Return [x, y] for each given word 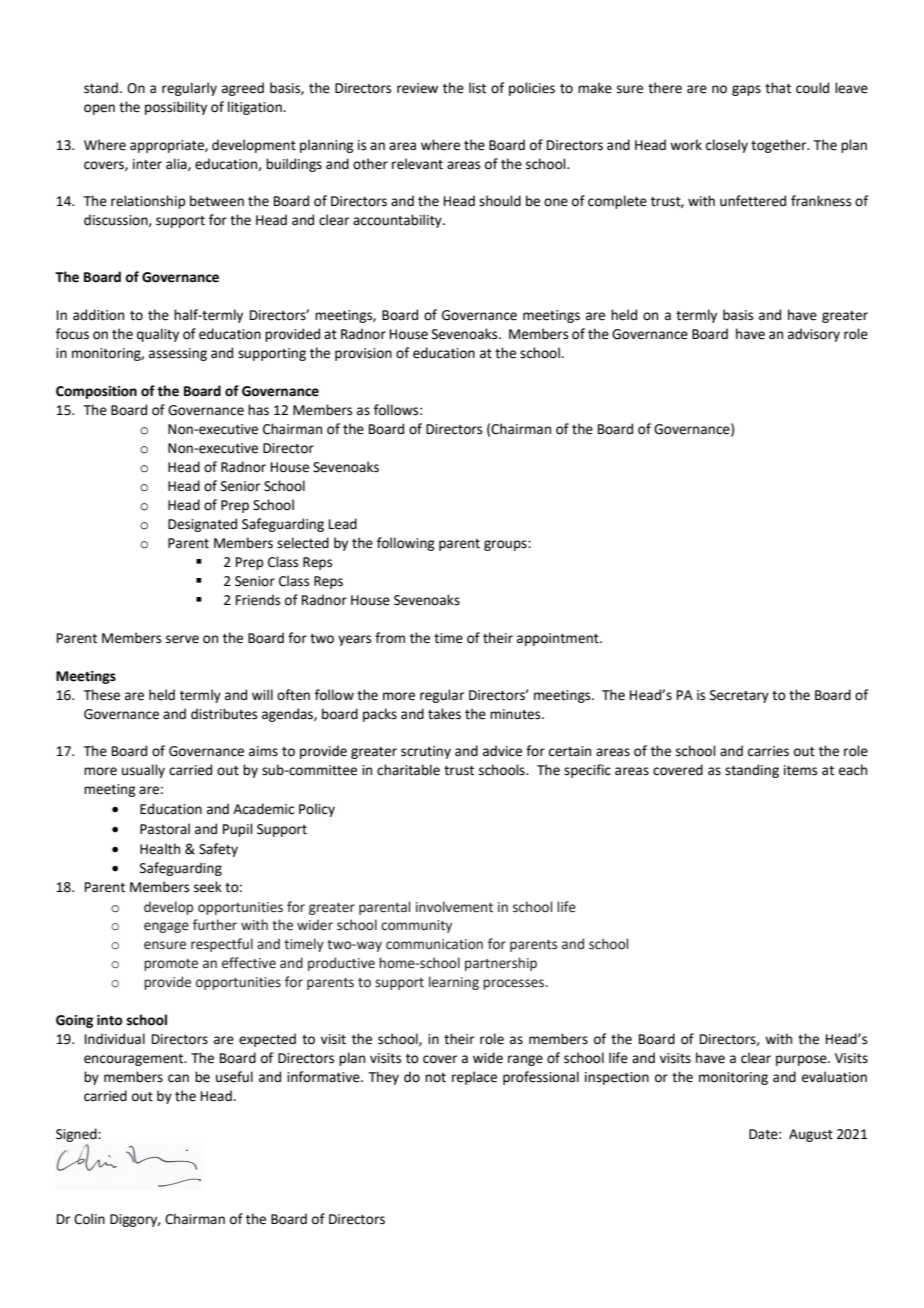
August [811, 1135]
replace [474, 1078]
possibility [176, 108]
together [780, 146]
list [477, 88]
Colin [89, 1219]
